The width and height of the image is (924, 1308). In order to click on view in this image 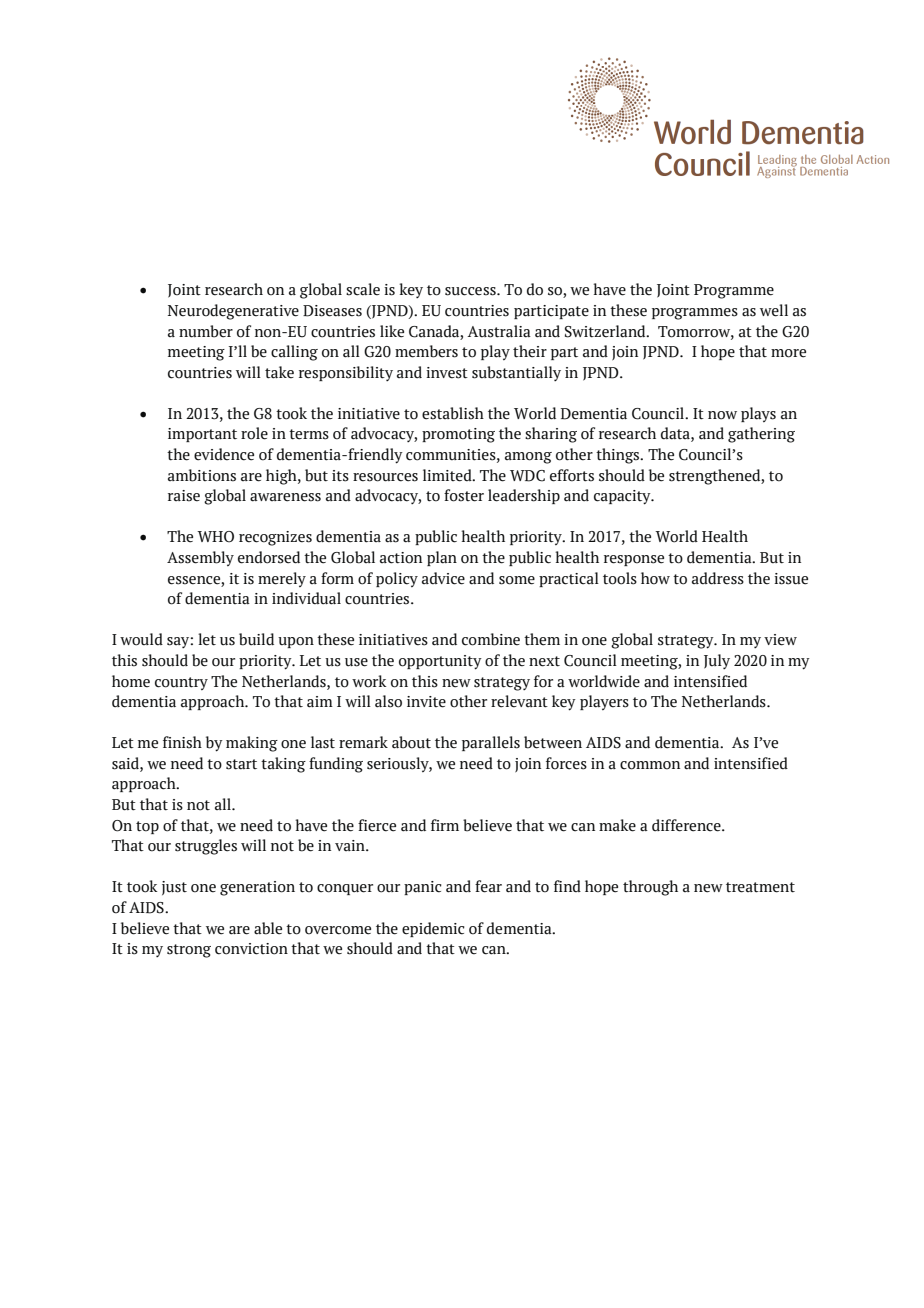, I will do `click(780, 640)`.
